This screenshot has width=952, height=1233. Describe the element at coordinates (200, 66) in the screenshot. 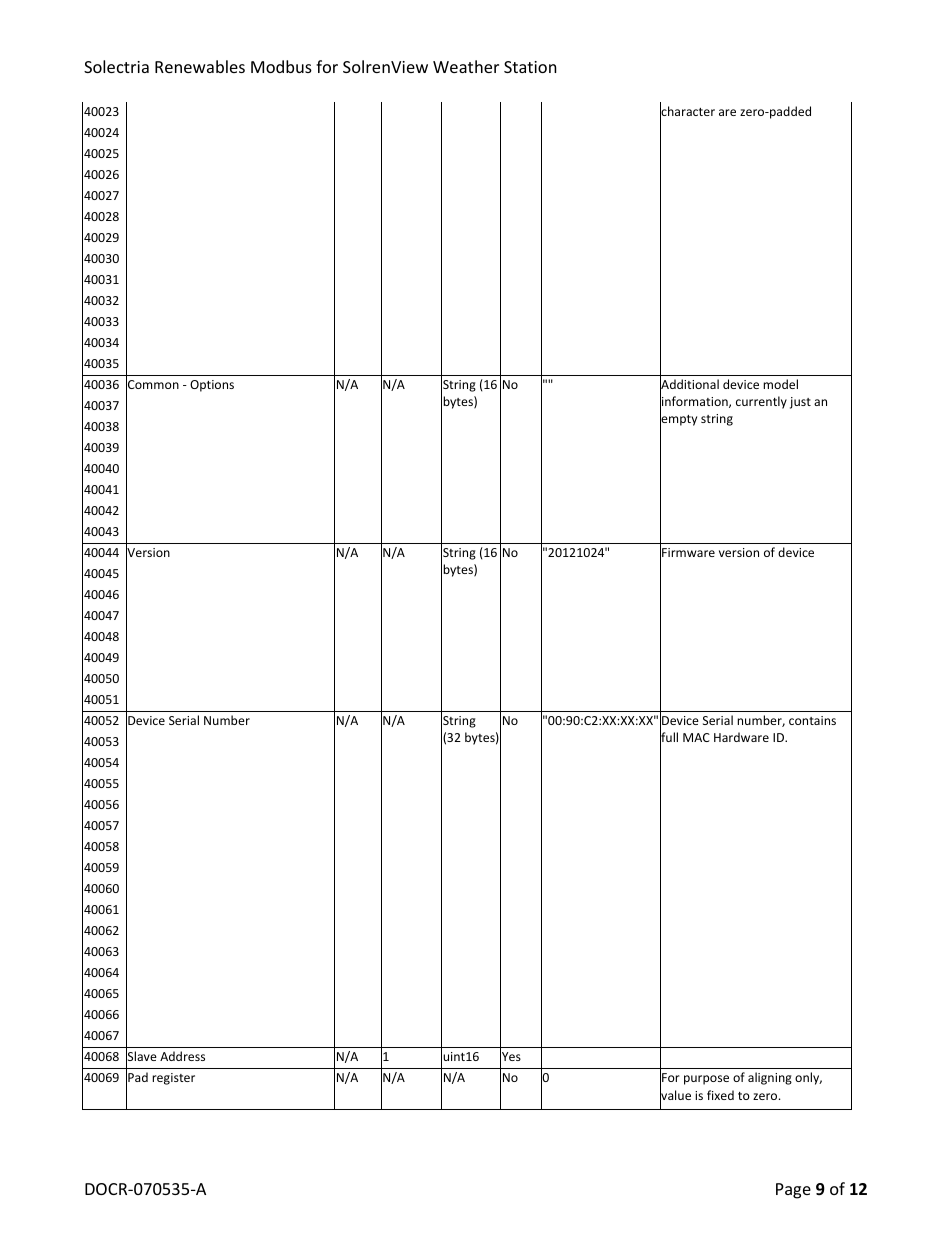

I see `Renewables` at that location.
